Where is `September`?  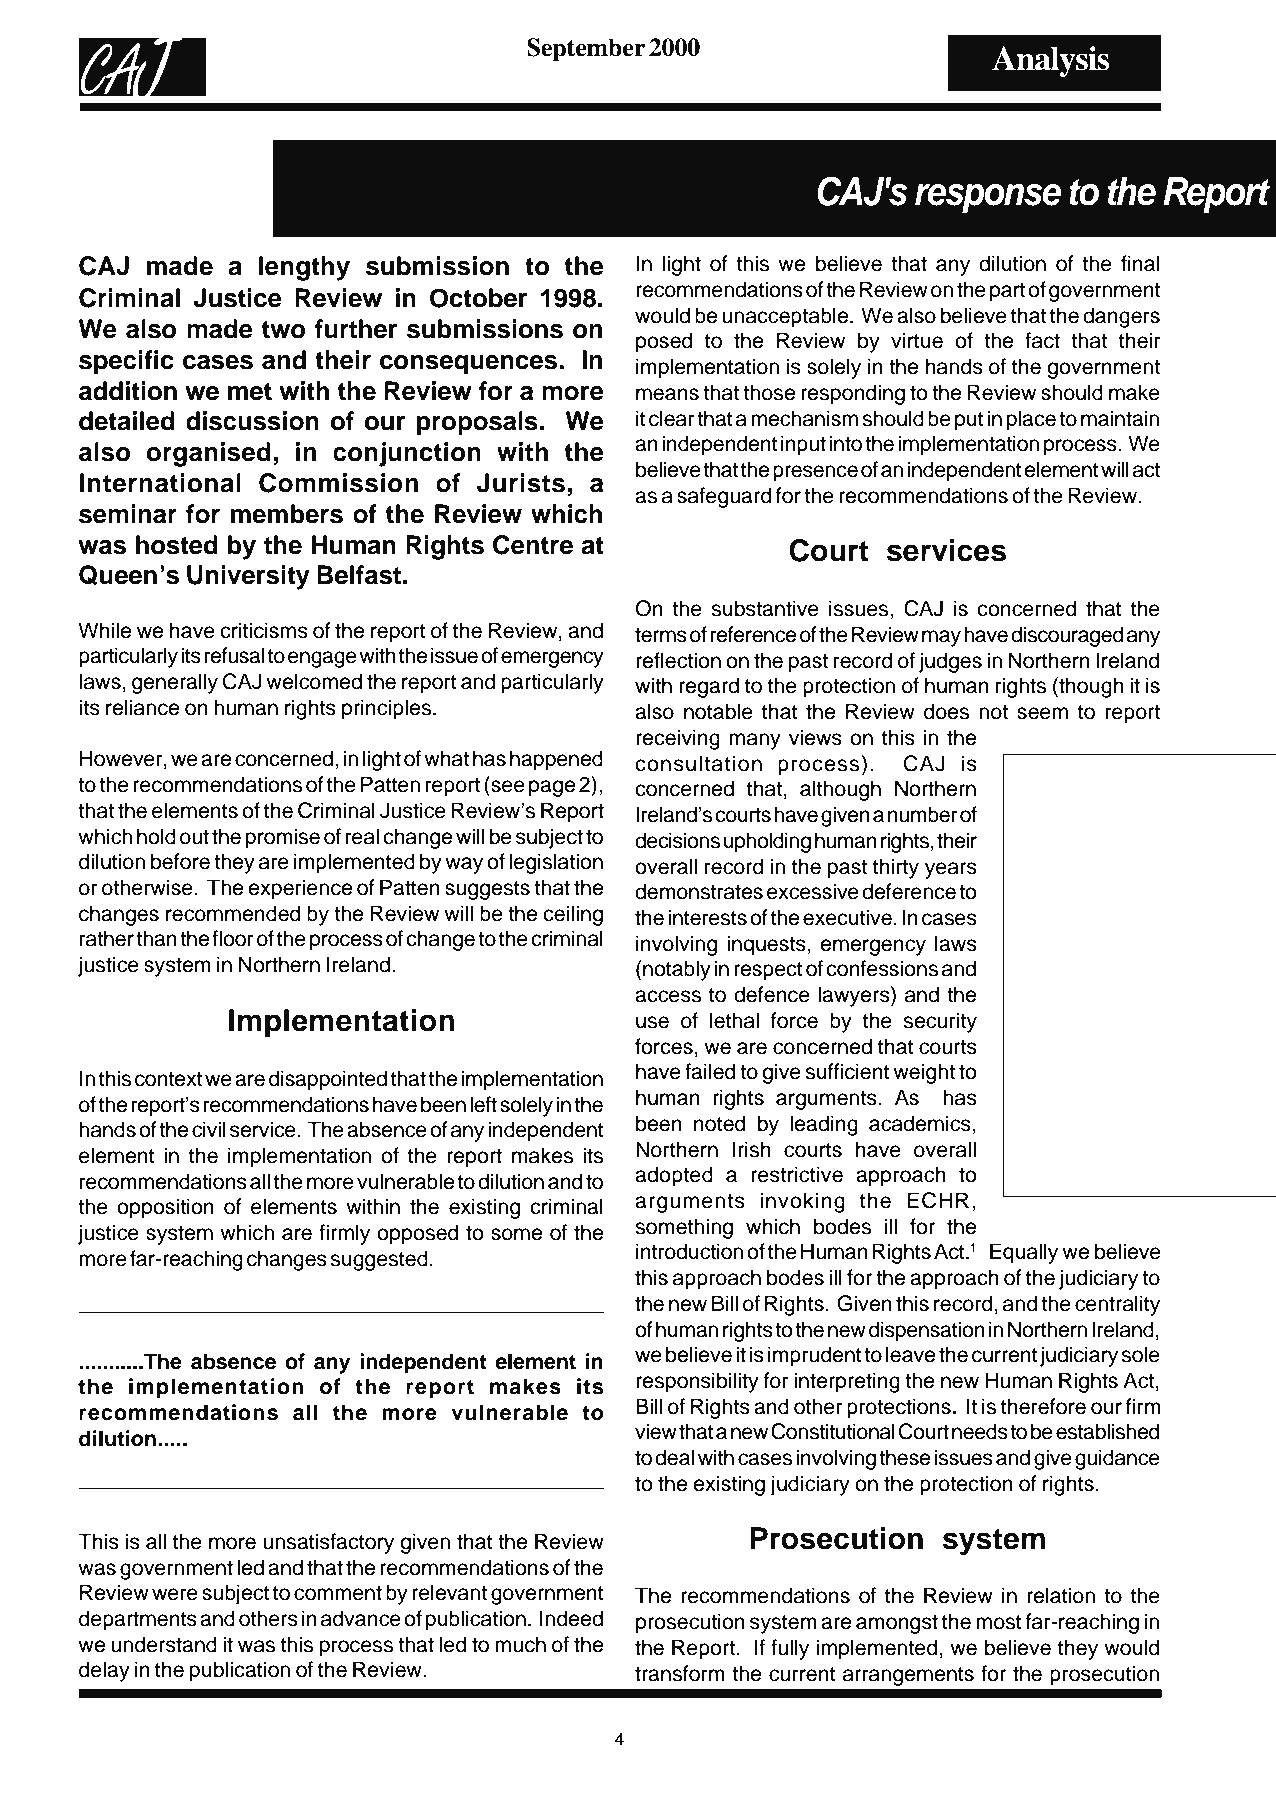
September is located at coordinates (586, 50).
